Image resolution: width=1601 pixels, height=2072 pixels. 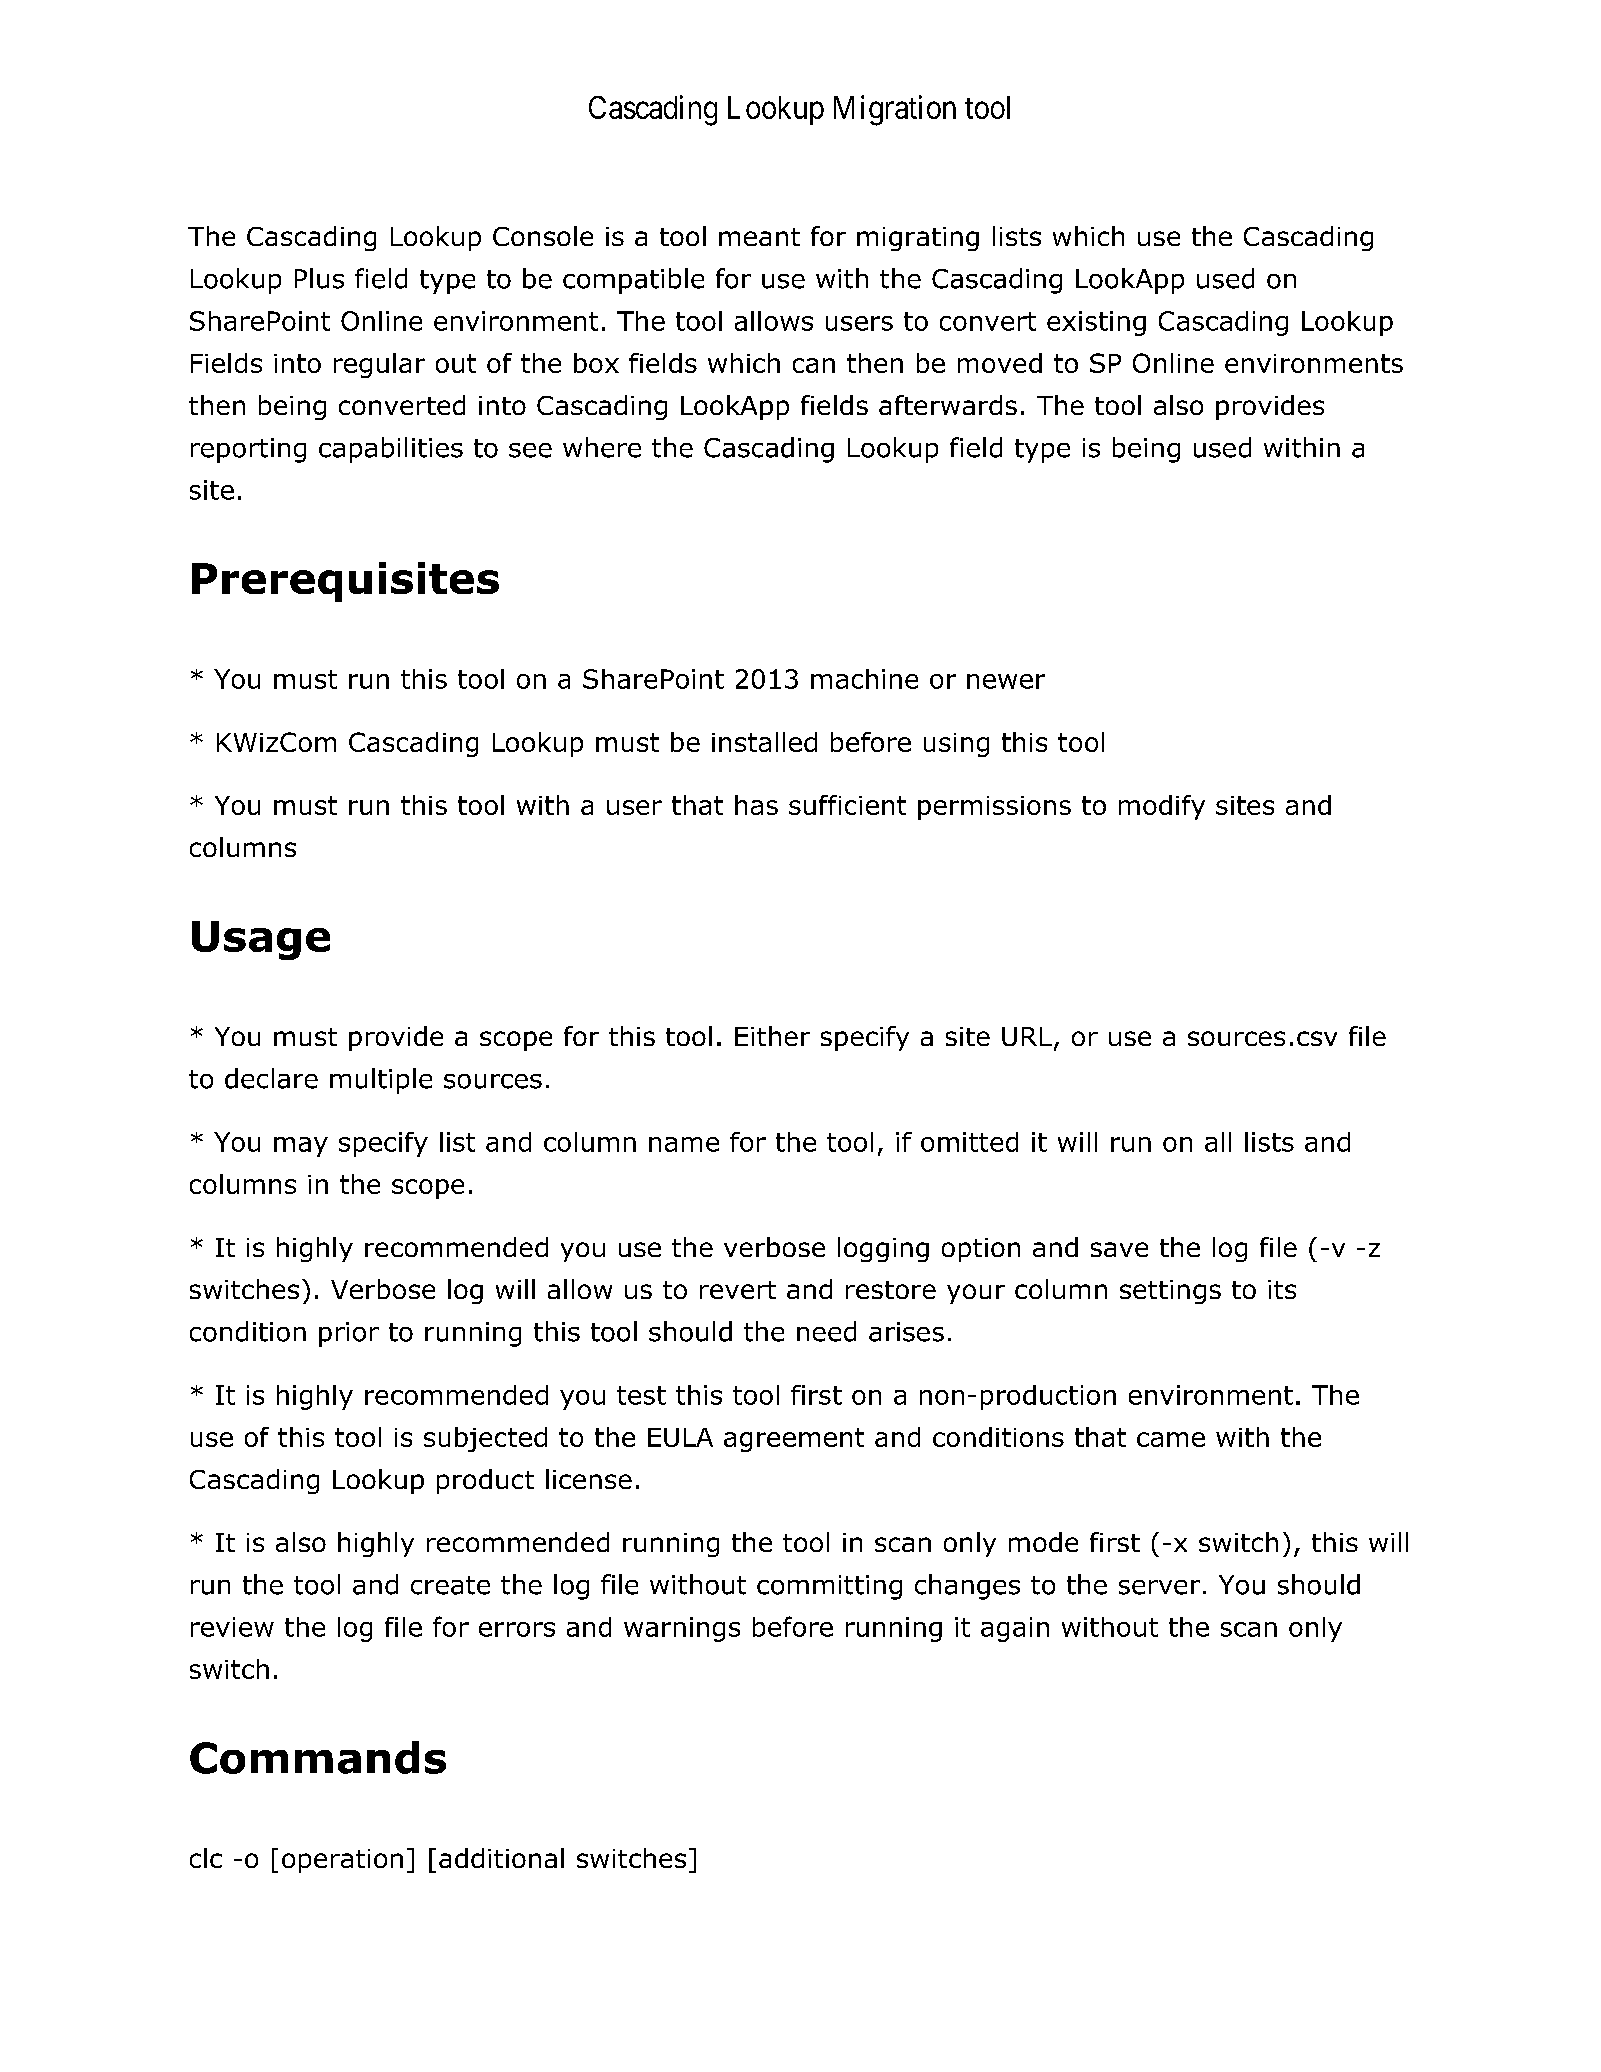 What do you see at coordinates (1171, 1439) in the screenshot?
I see `came` at bounding box center [1171, 1439].
